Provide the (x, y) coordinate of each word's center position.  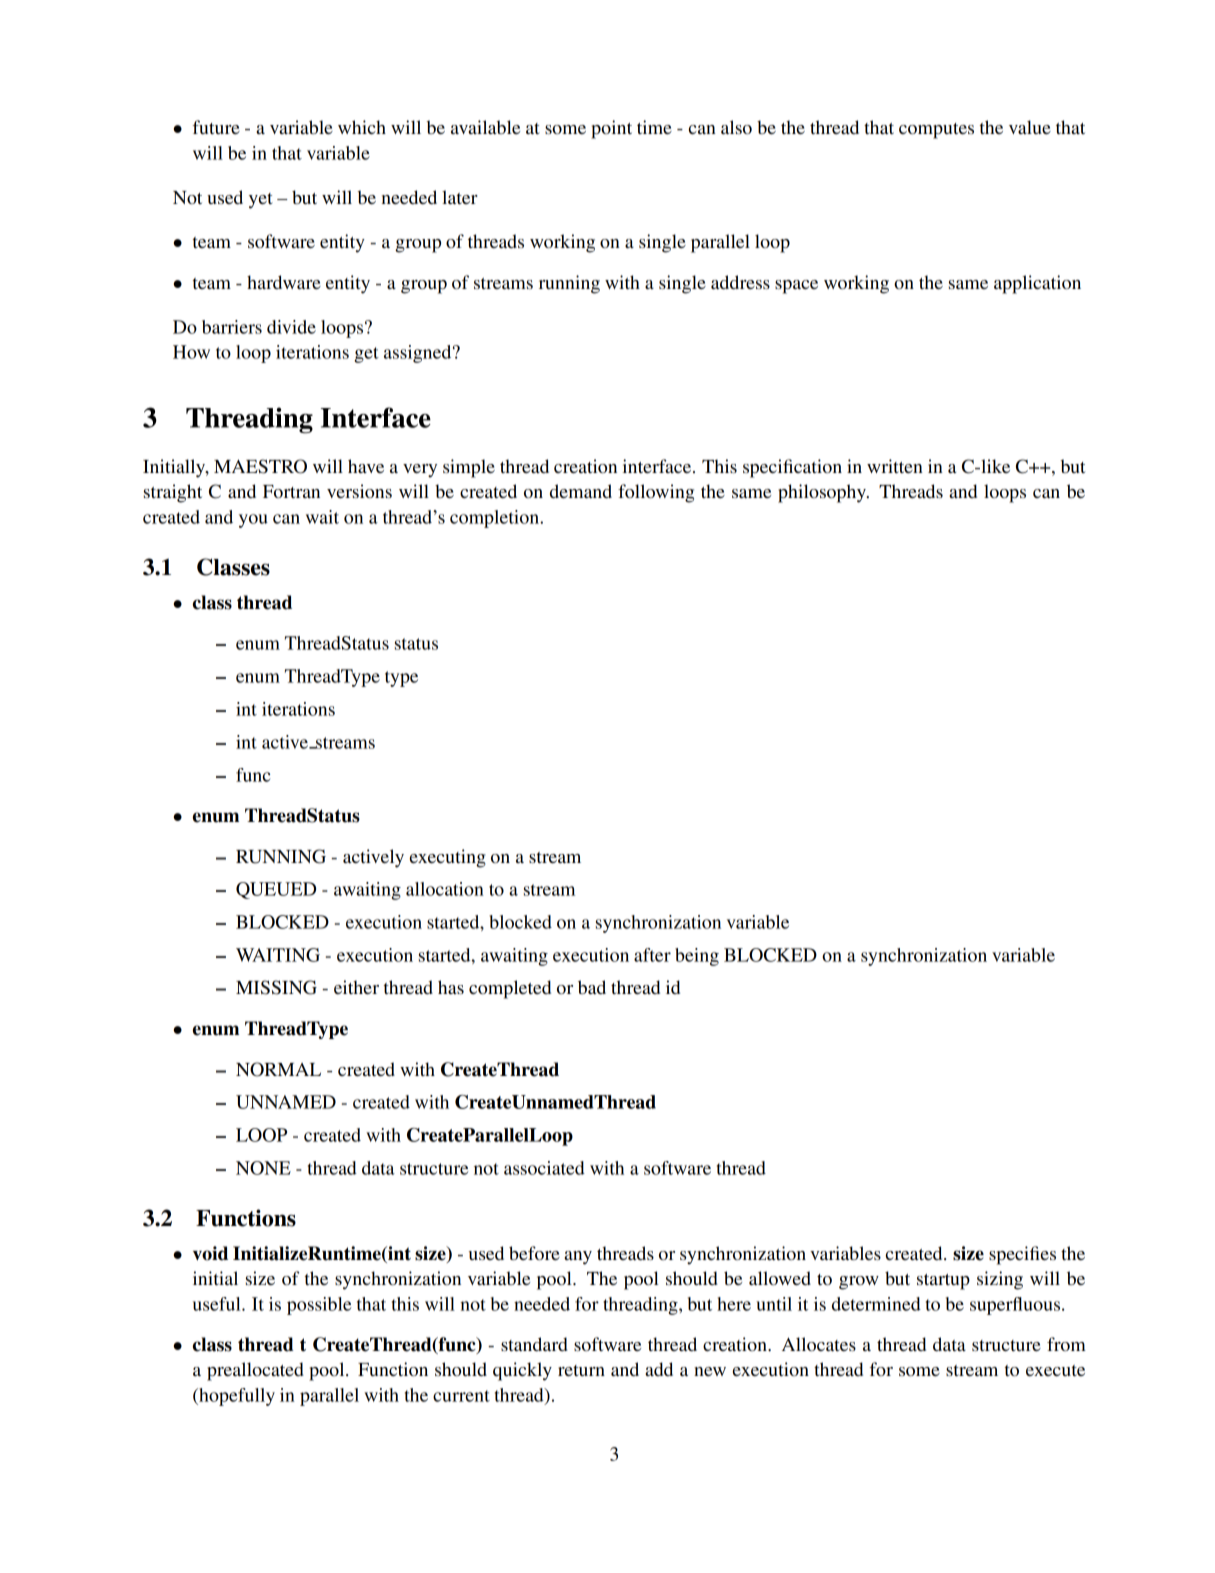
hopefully (236, 1397)
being (697, 957)
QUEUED (276, 890)
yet (261, 201)
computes (936, 131)
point (611, 129)
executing (448, 858)
